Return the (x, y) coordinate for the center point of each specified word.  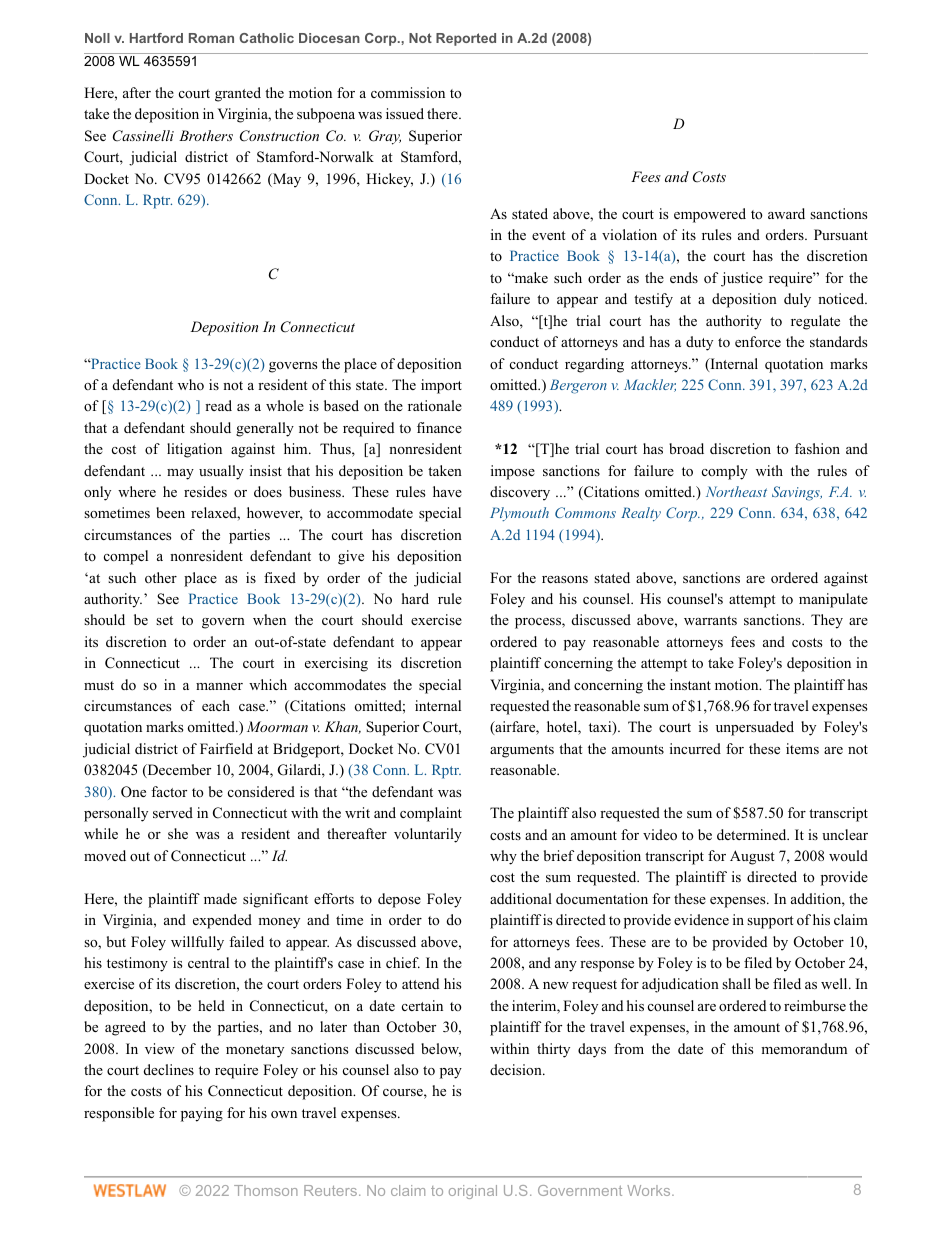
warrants (710, 620)
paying (202, 1114)
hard (415, 598)
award (786, 213)
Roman (211, 38)
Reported (466, 39)
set (164, 620)
